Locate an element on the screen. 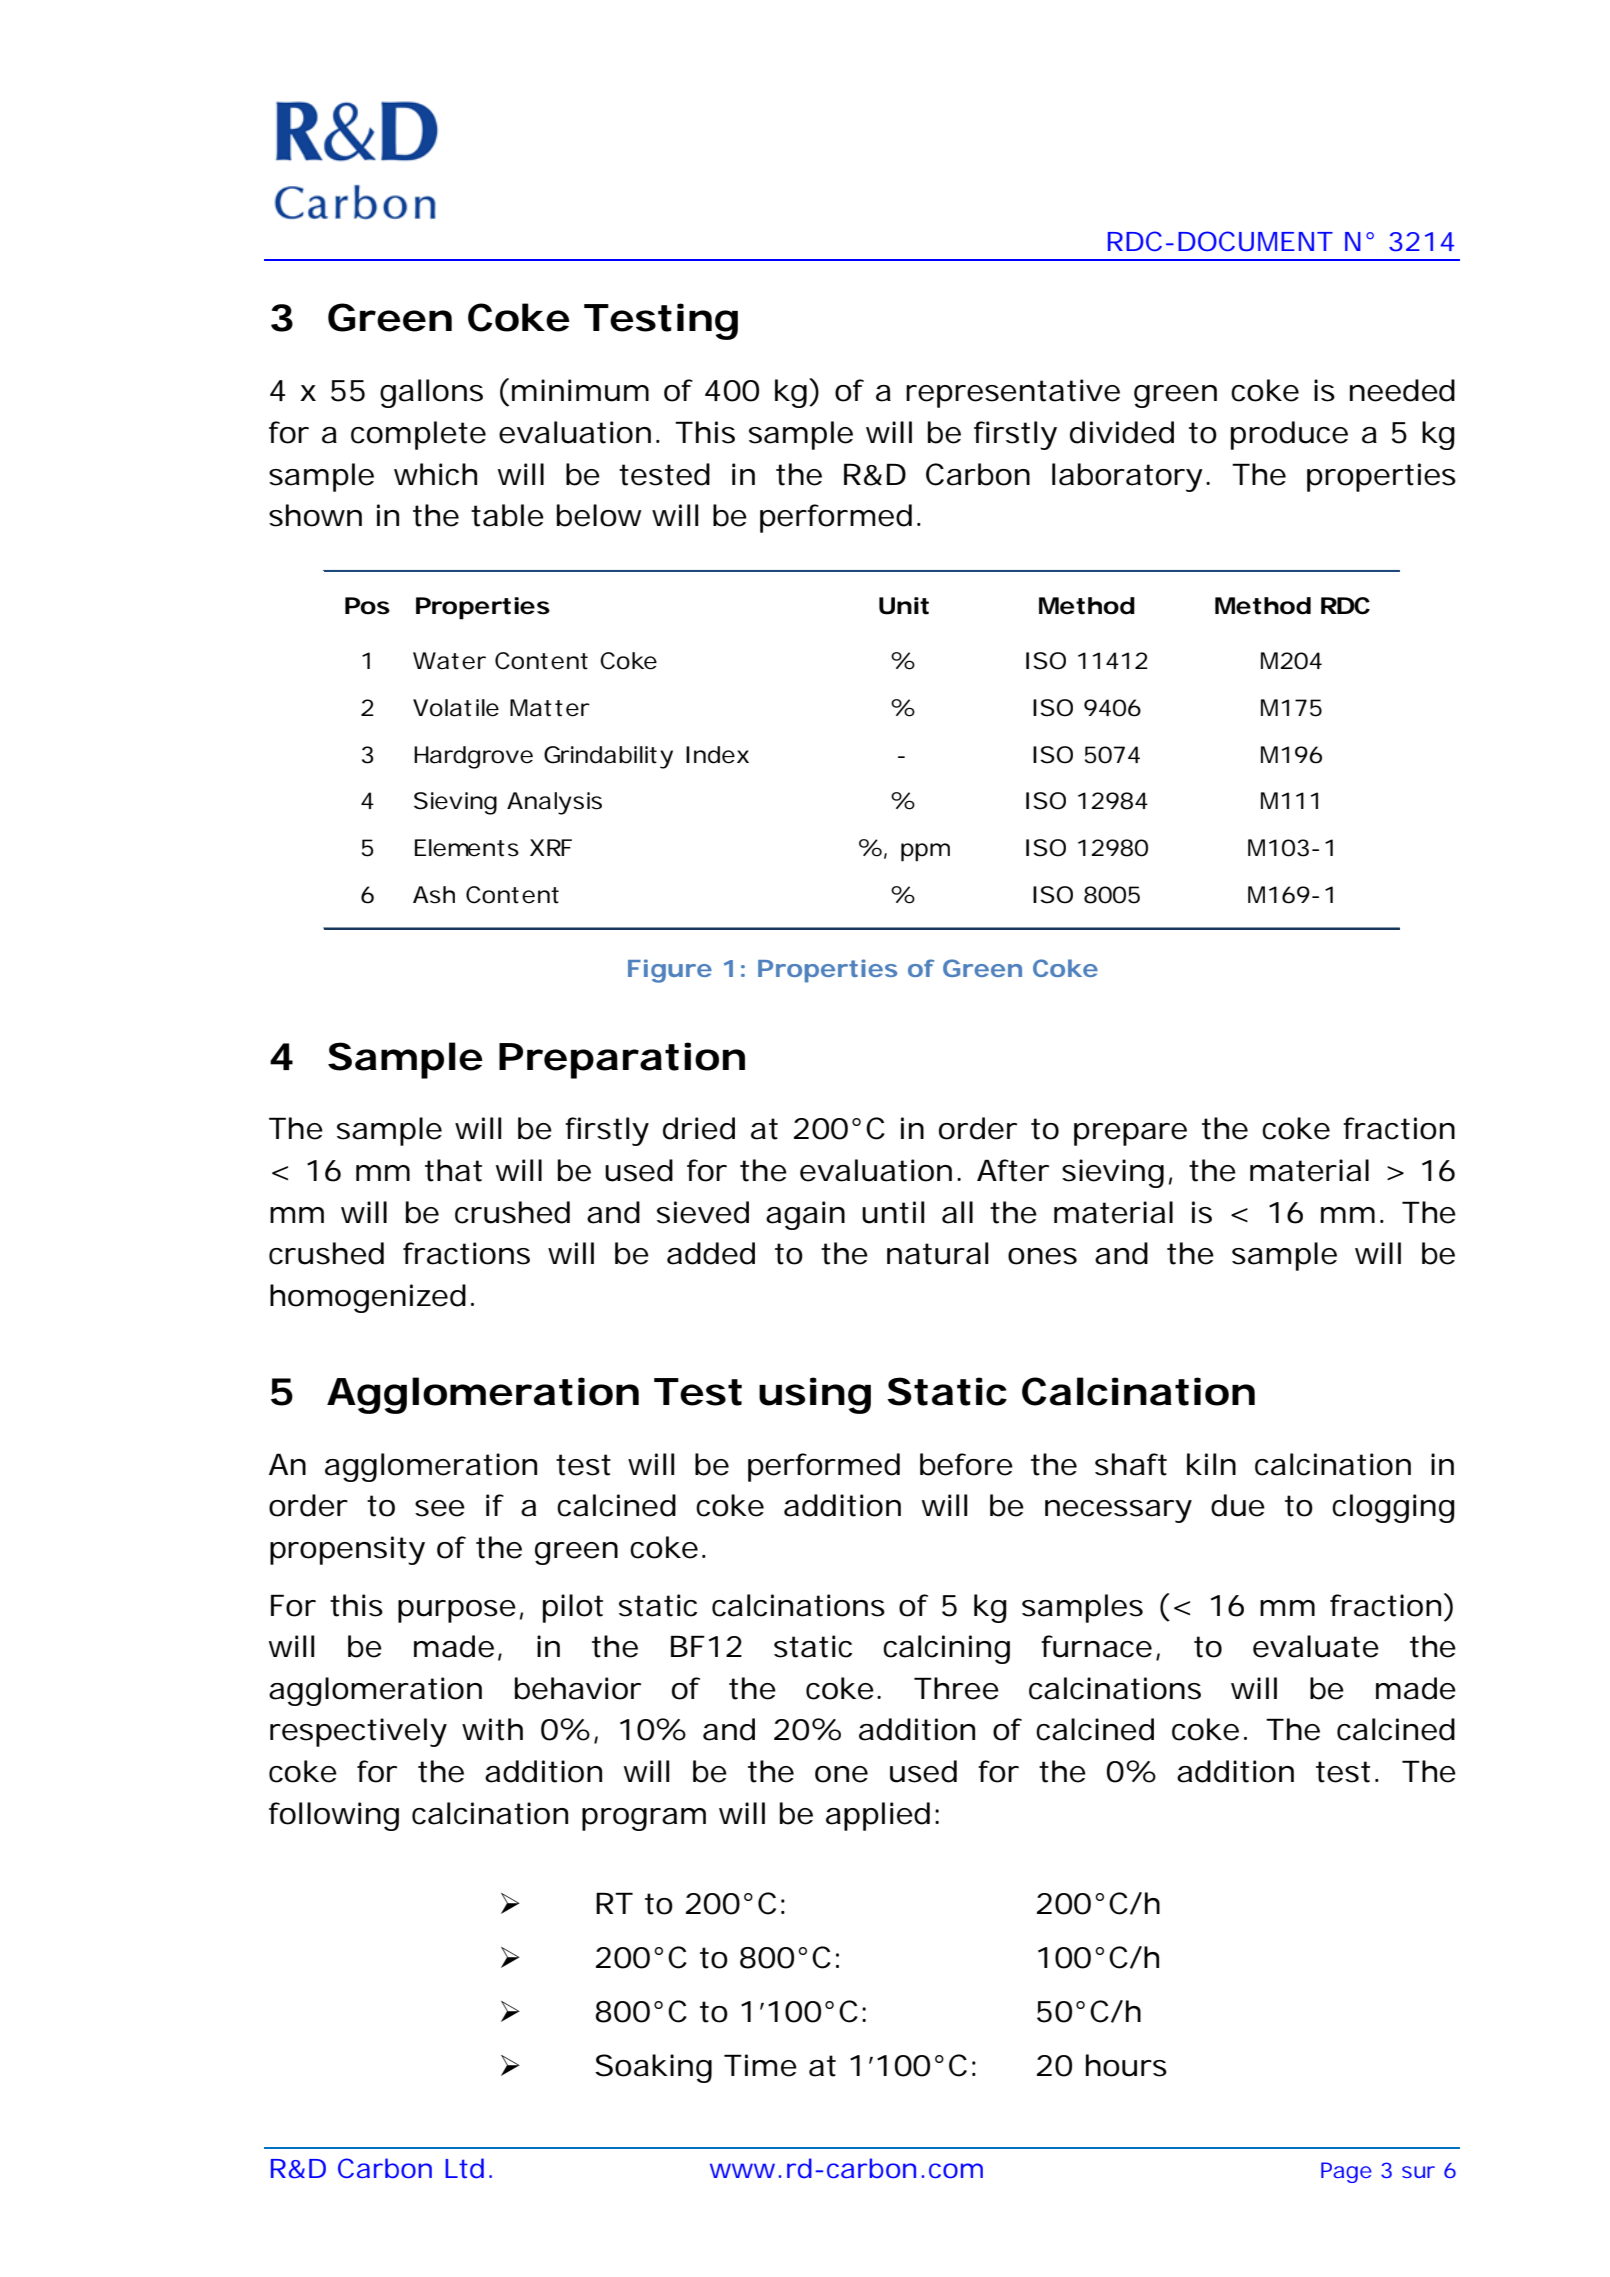 This screenshot has height=2277, width=1610. produce is located at coordinates (1289, 435).
